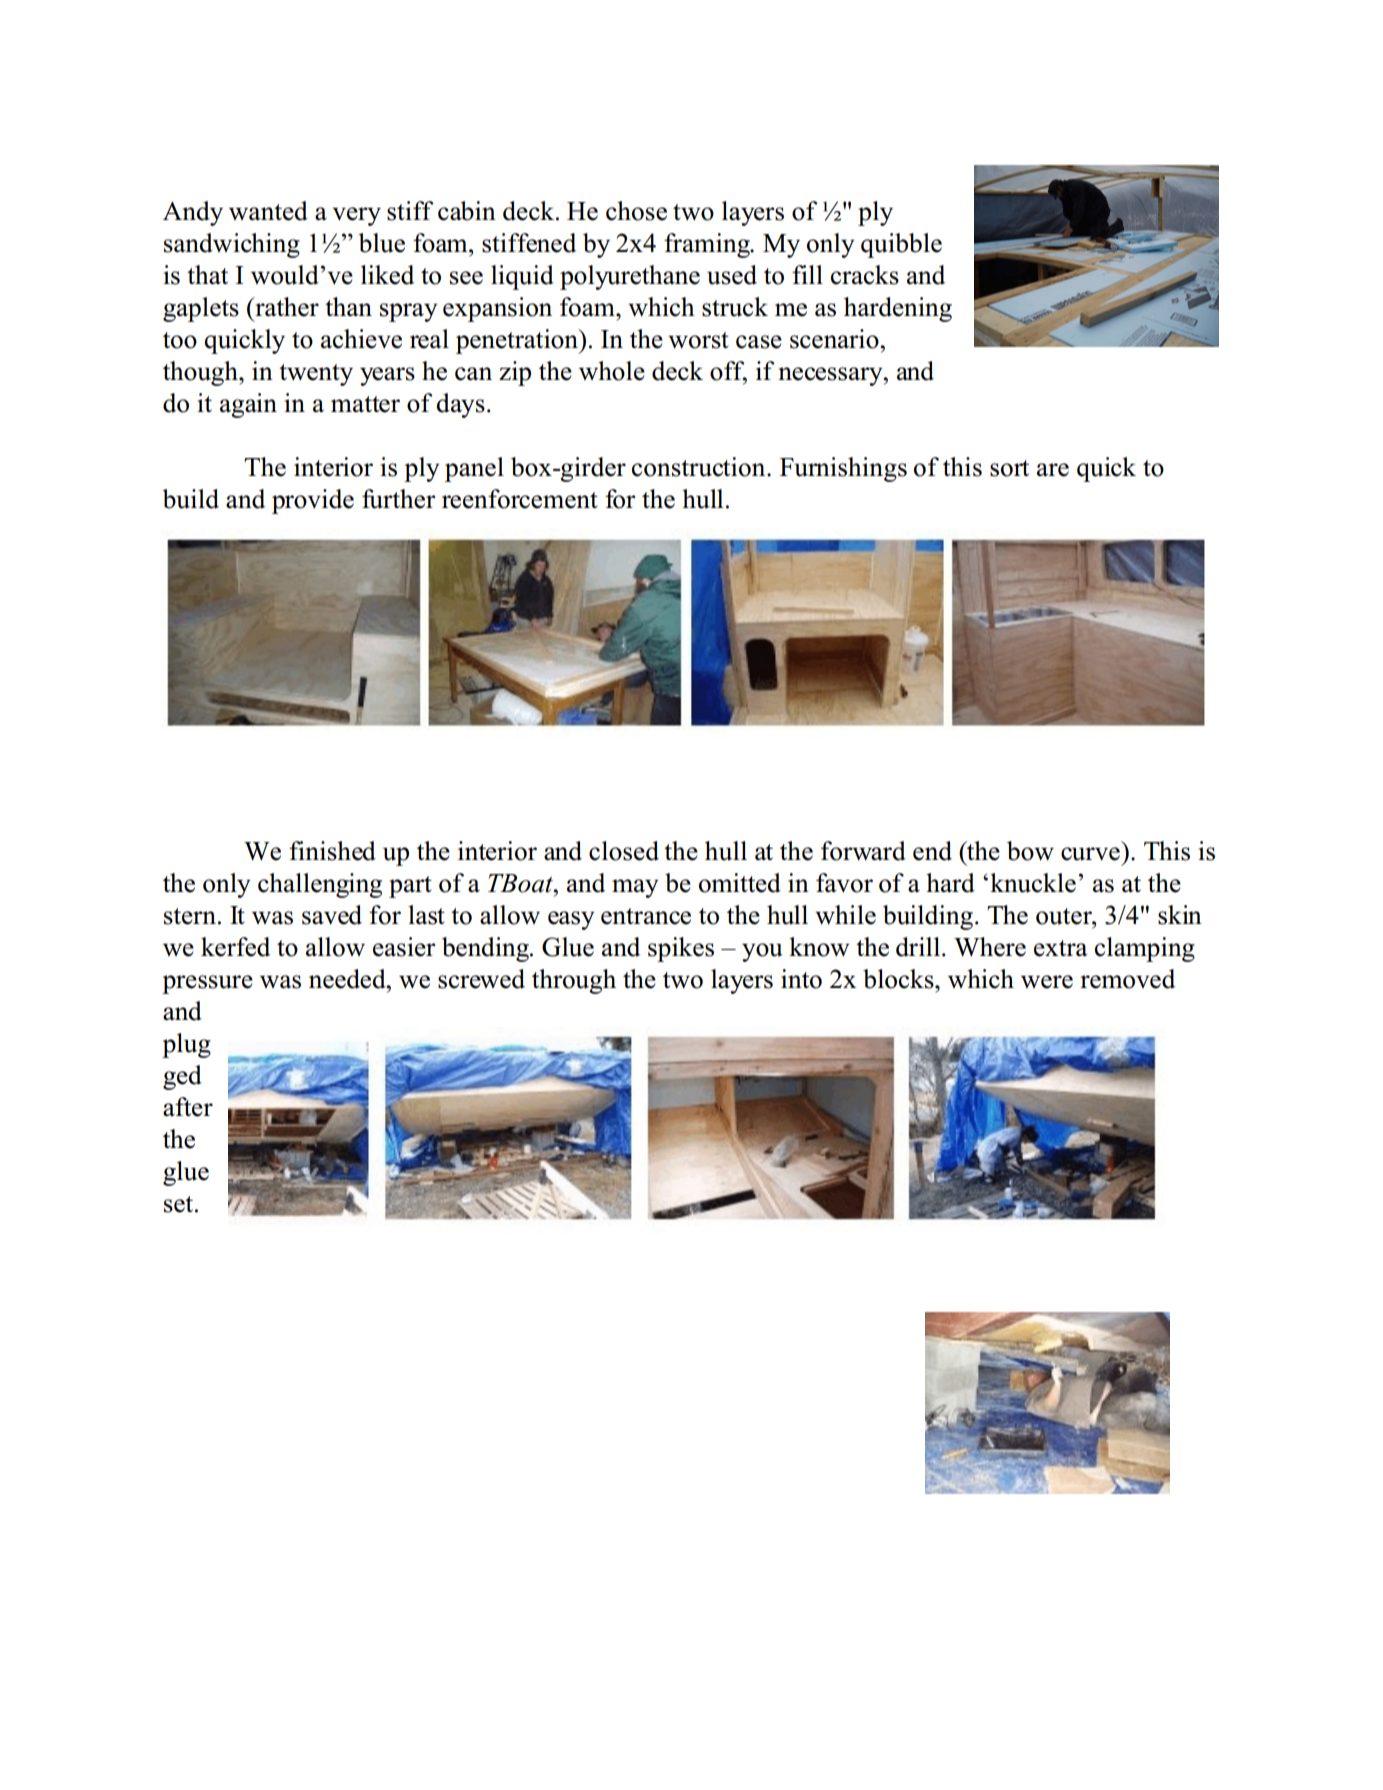 The width and height of the screenshot is (1383, 1790). I want to click on finished, so click(332, 851).
